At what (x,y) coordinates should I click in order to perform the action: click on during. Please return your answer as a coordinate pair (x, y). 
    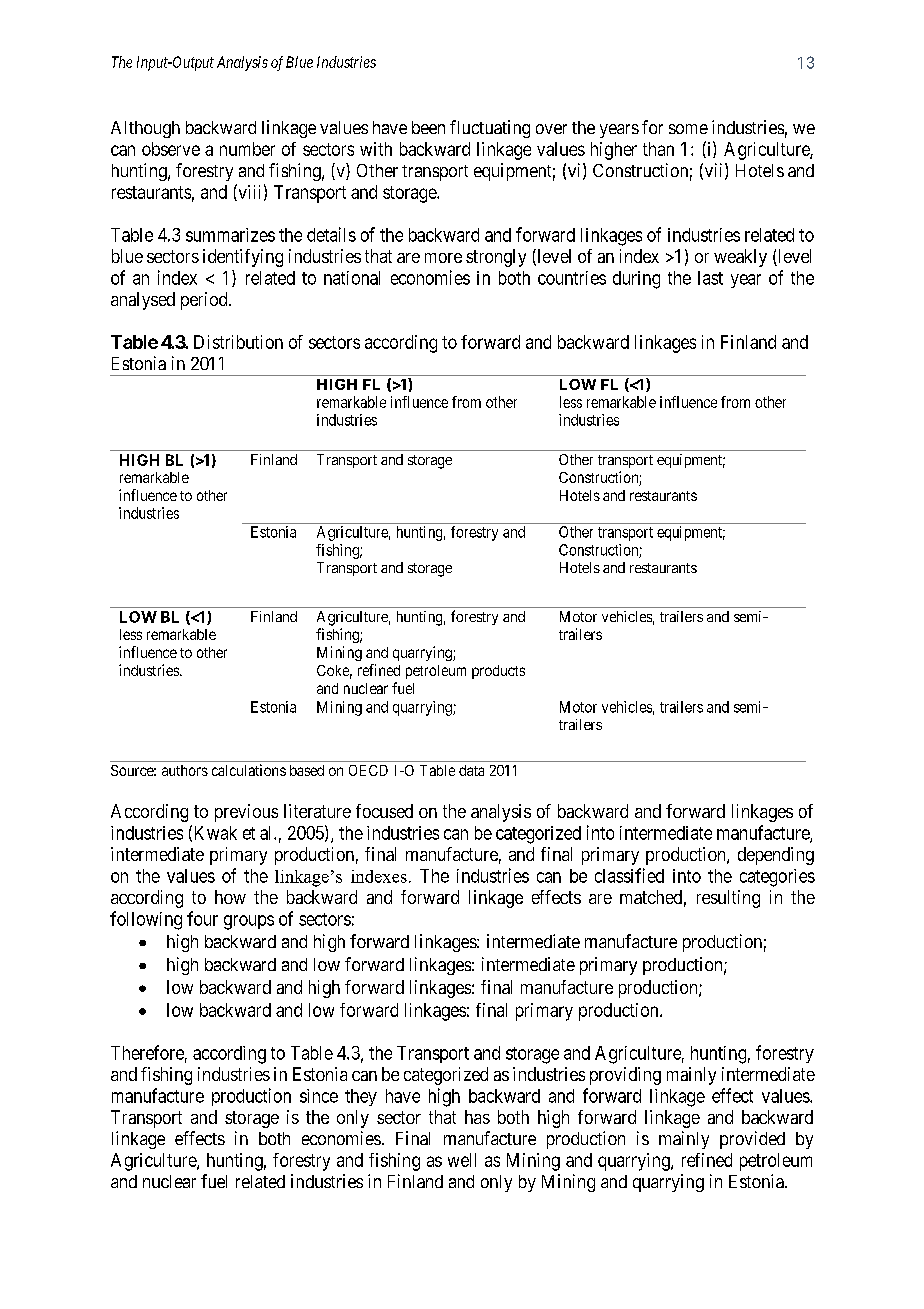
    Looking at the image, I should click on (636, 280).
